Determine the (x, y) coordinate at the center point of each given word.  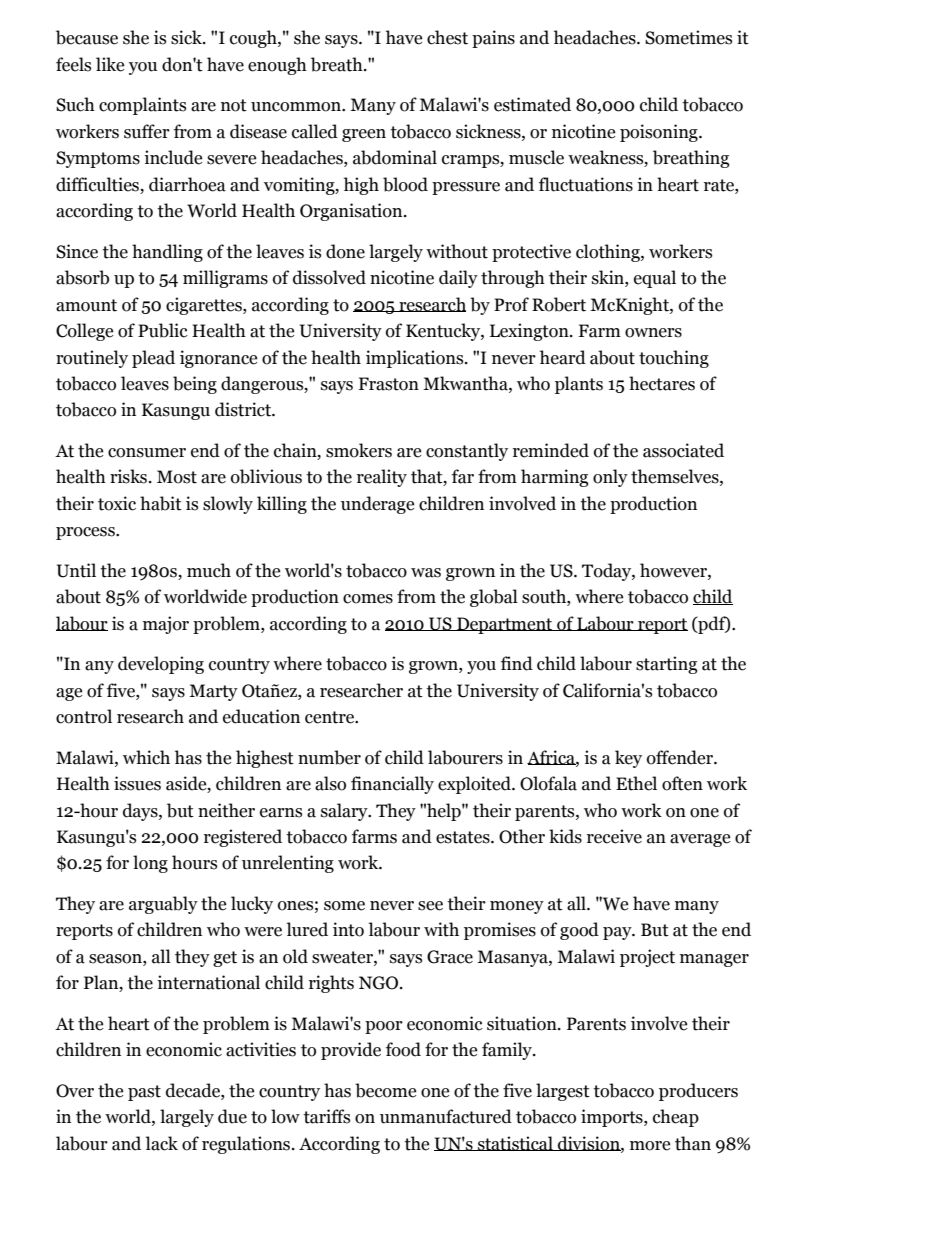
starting (666, 665)
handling (167, 253)
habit (161, 503)
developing (161, 665)
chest (447, 37)
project (647, 958)
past (144, 1093)
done (345, 251)
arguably (163, 905)
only (610, 478)
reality (382, 478)
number (329, 757)
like (110, 64)
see (430, 906)
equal (655, 279)
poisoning (660, 133)
